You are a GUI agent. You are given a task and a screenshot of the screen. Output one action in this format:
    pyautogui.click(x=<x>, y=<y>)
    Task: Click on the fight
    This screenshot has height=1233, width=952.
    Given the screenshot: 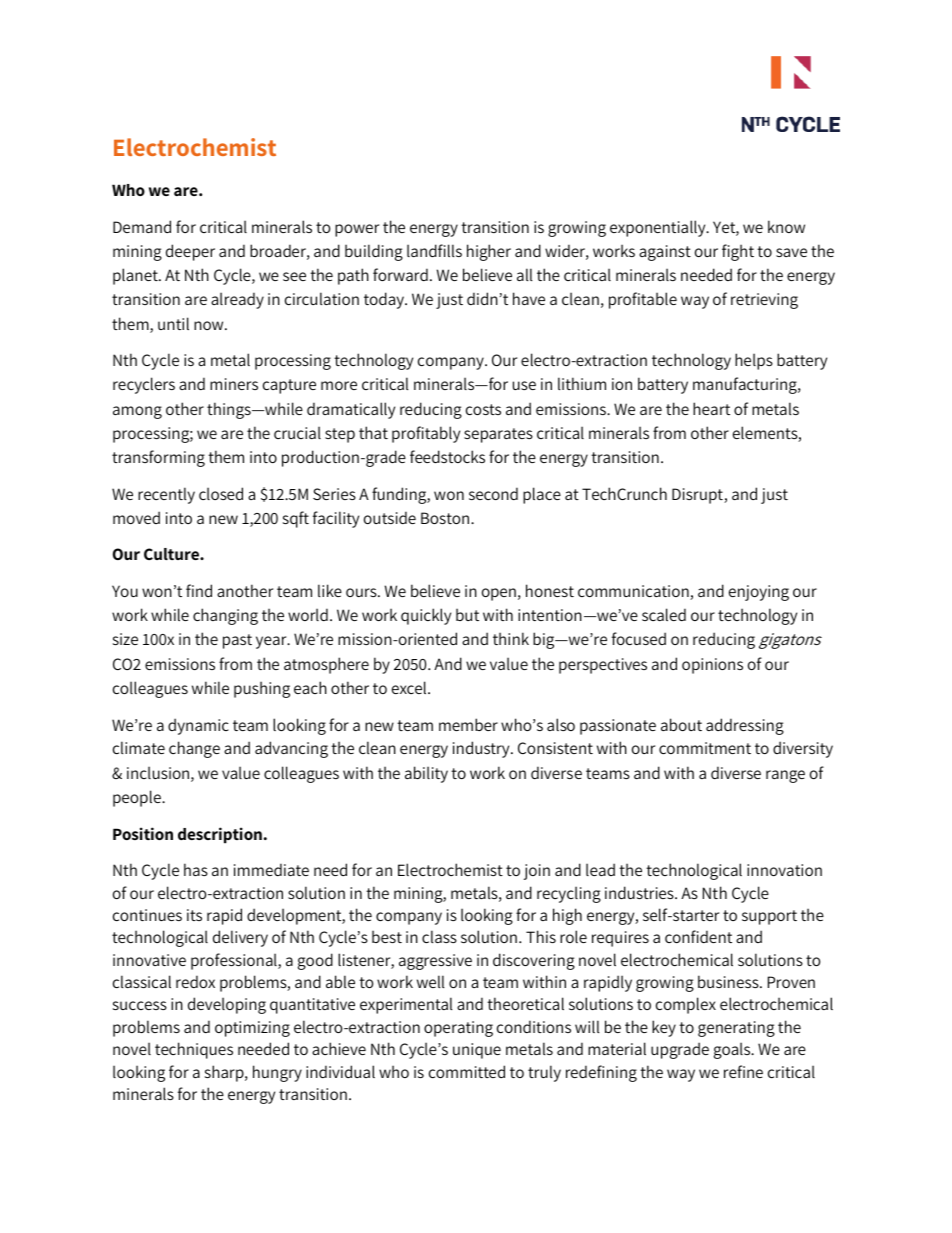 What is the action you would take?
    pyautogui.click(x=738, y=252)
